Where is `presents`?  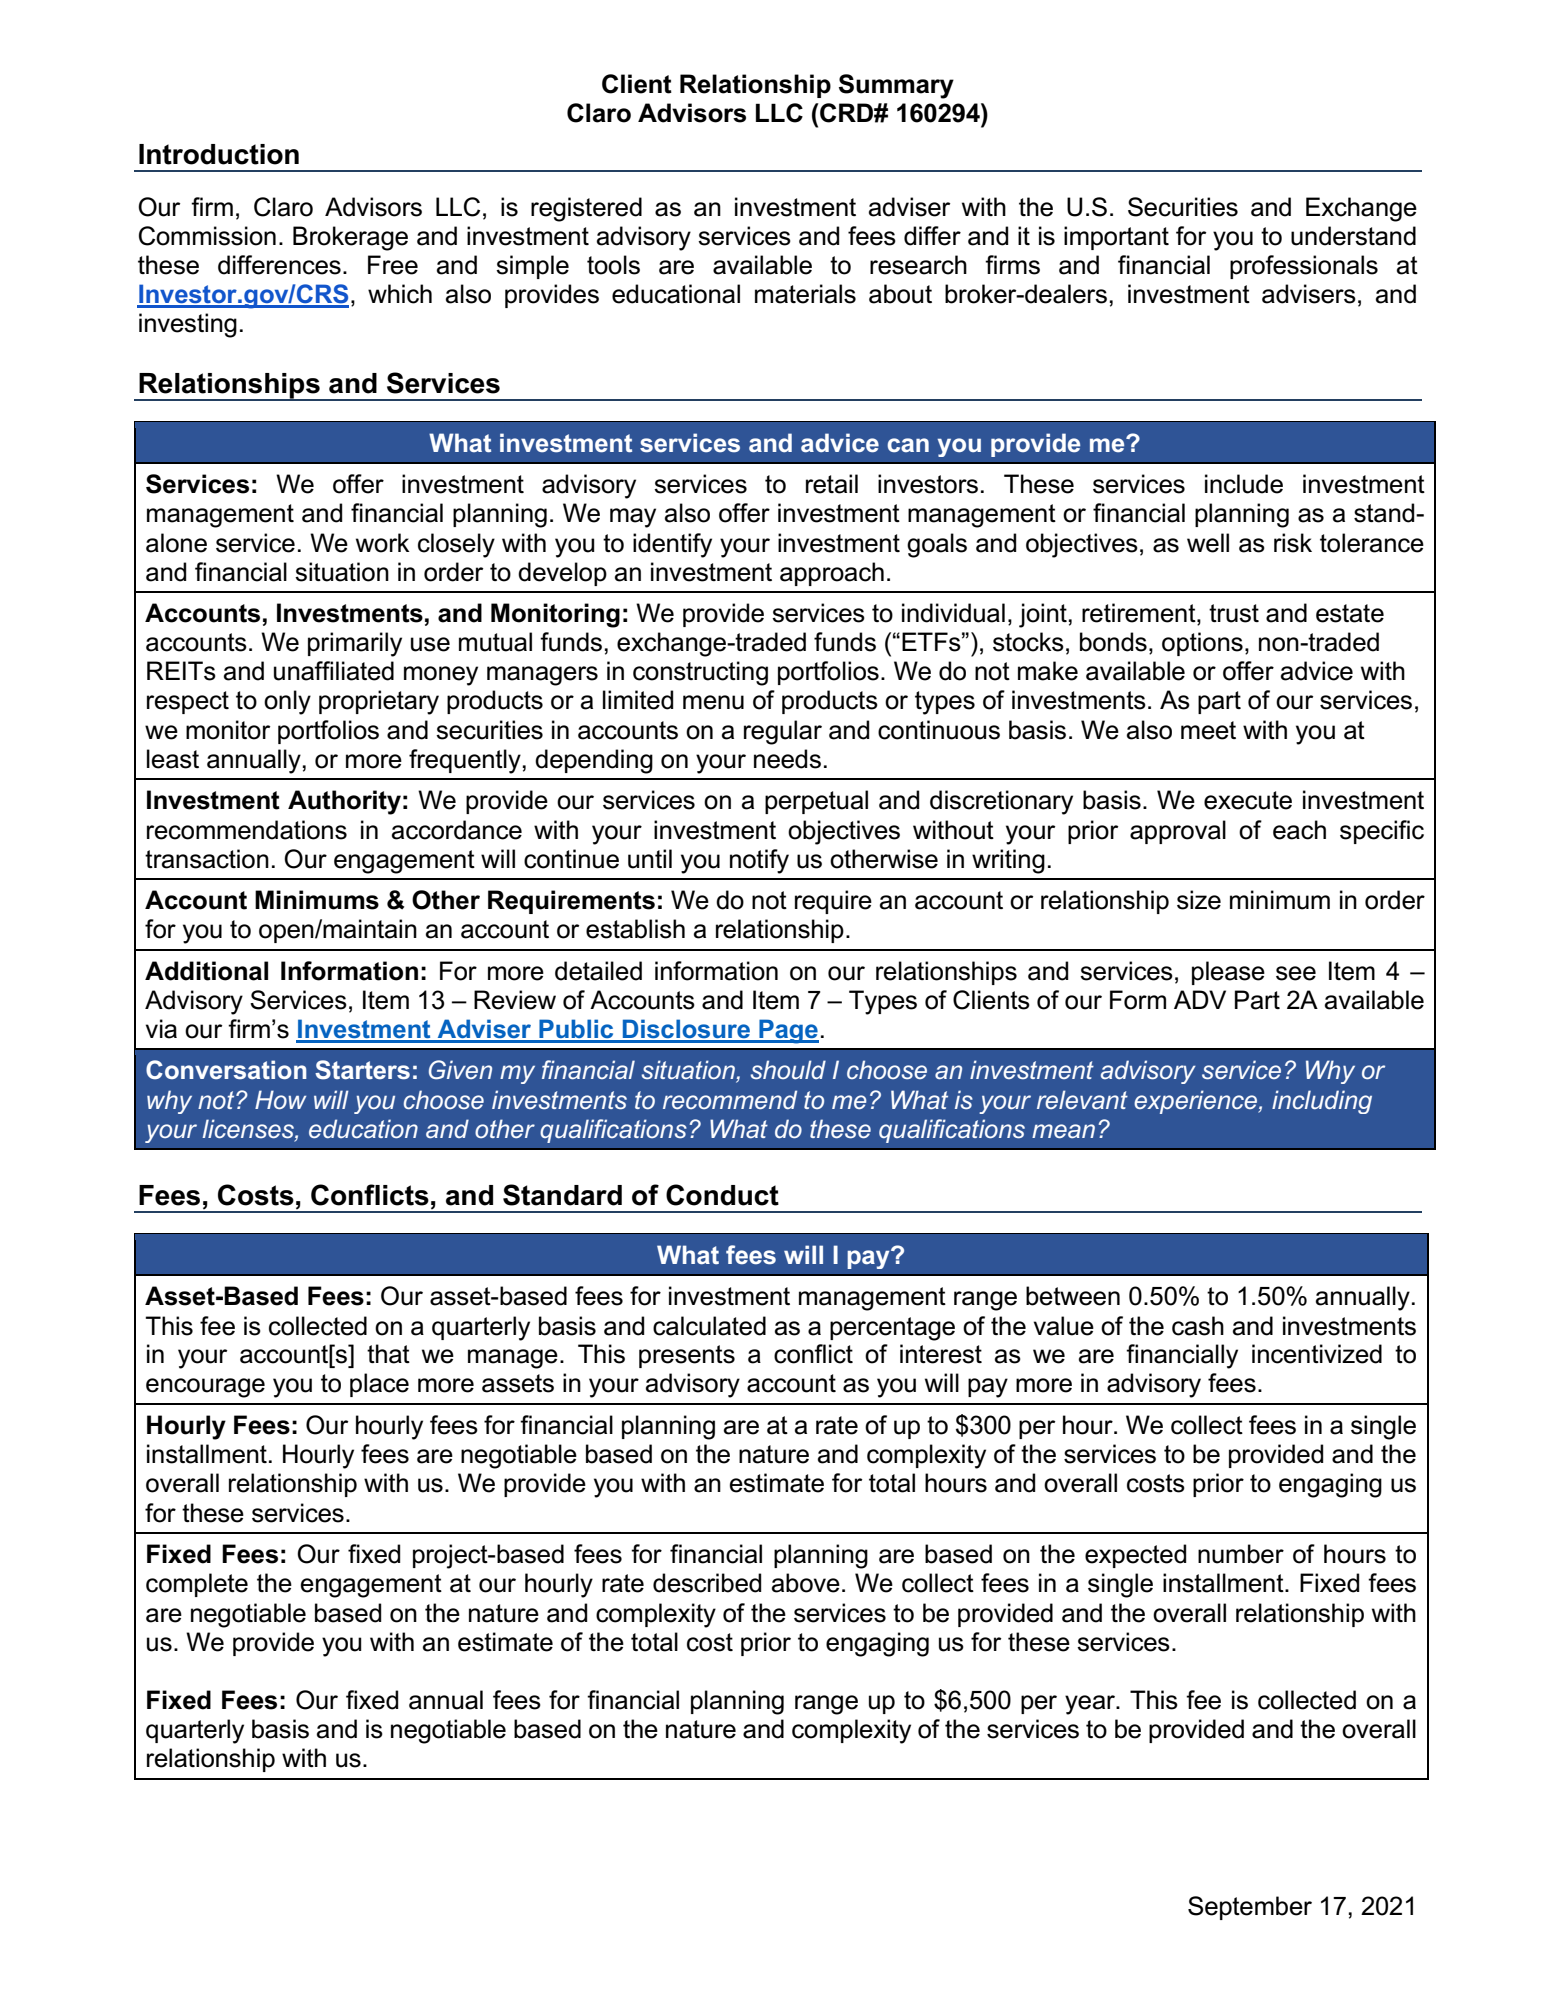
presents is located at coordinates (687, 1356).
